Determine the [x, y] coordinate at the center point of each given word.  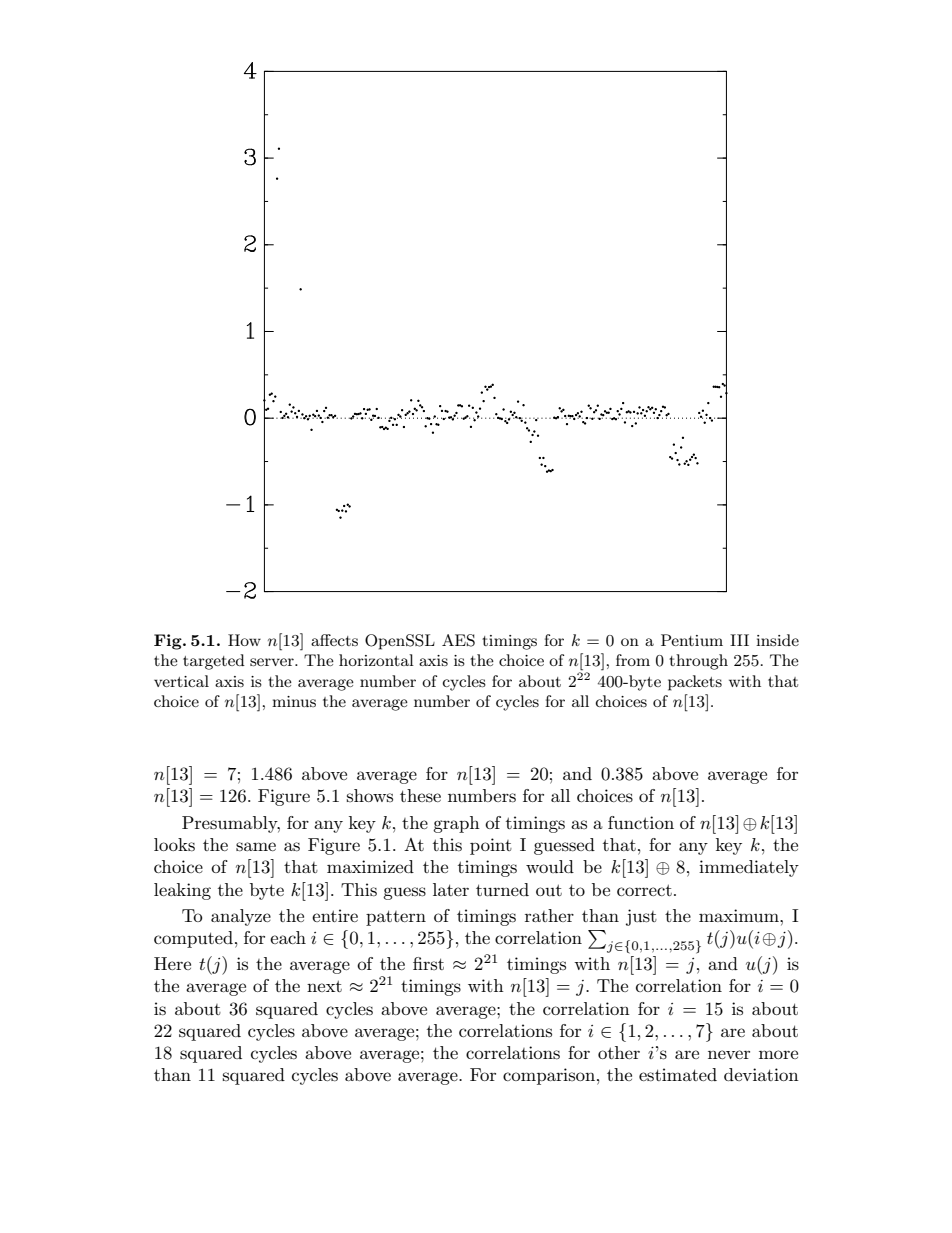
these [420, 796]
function [641, 822]
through [698, 662]
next [324, 986]
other [619, 1052]
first [428, 963]
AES [458, 640]
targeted [214, 662]
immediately [749, 868]
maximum [740, 915]
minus [294, 701]
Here [172, 963]
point [491, 846]
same [256, 847]
